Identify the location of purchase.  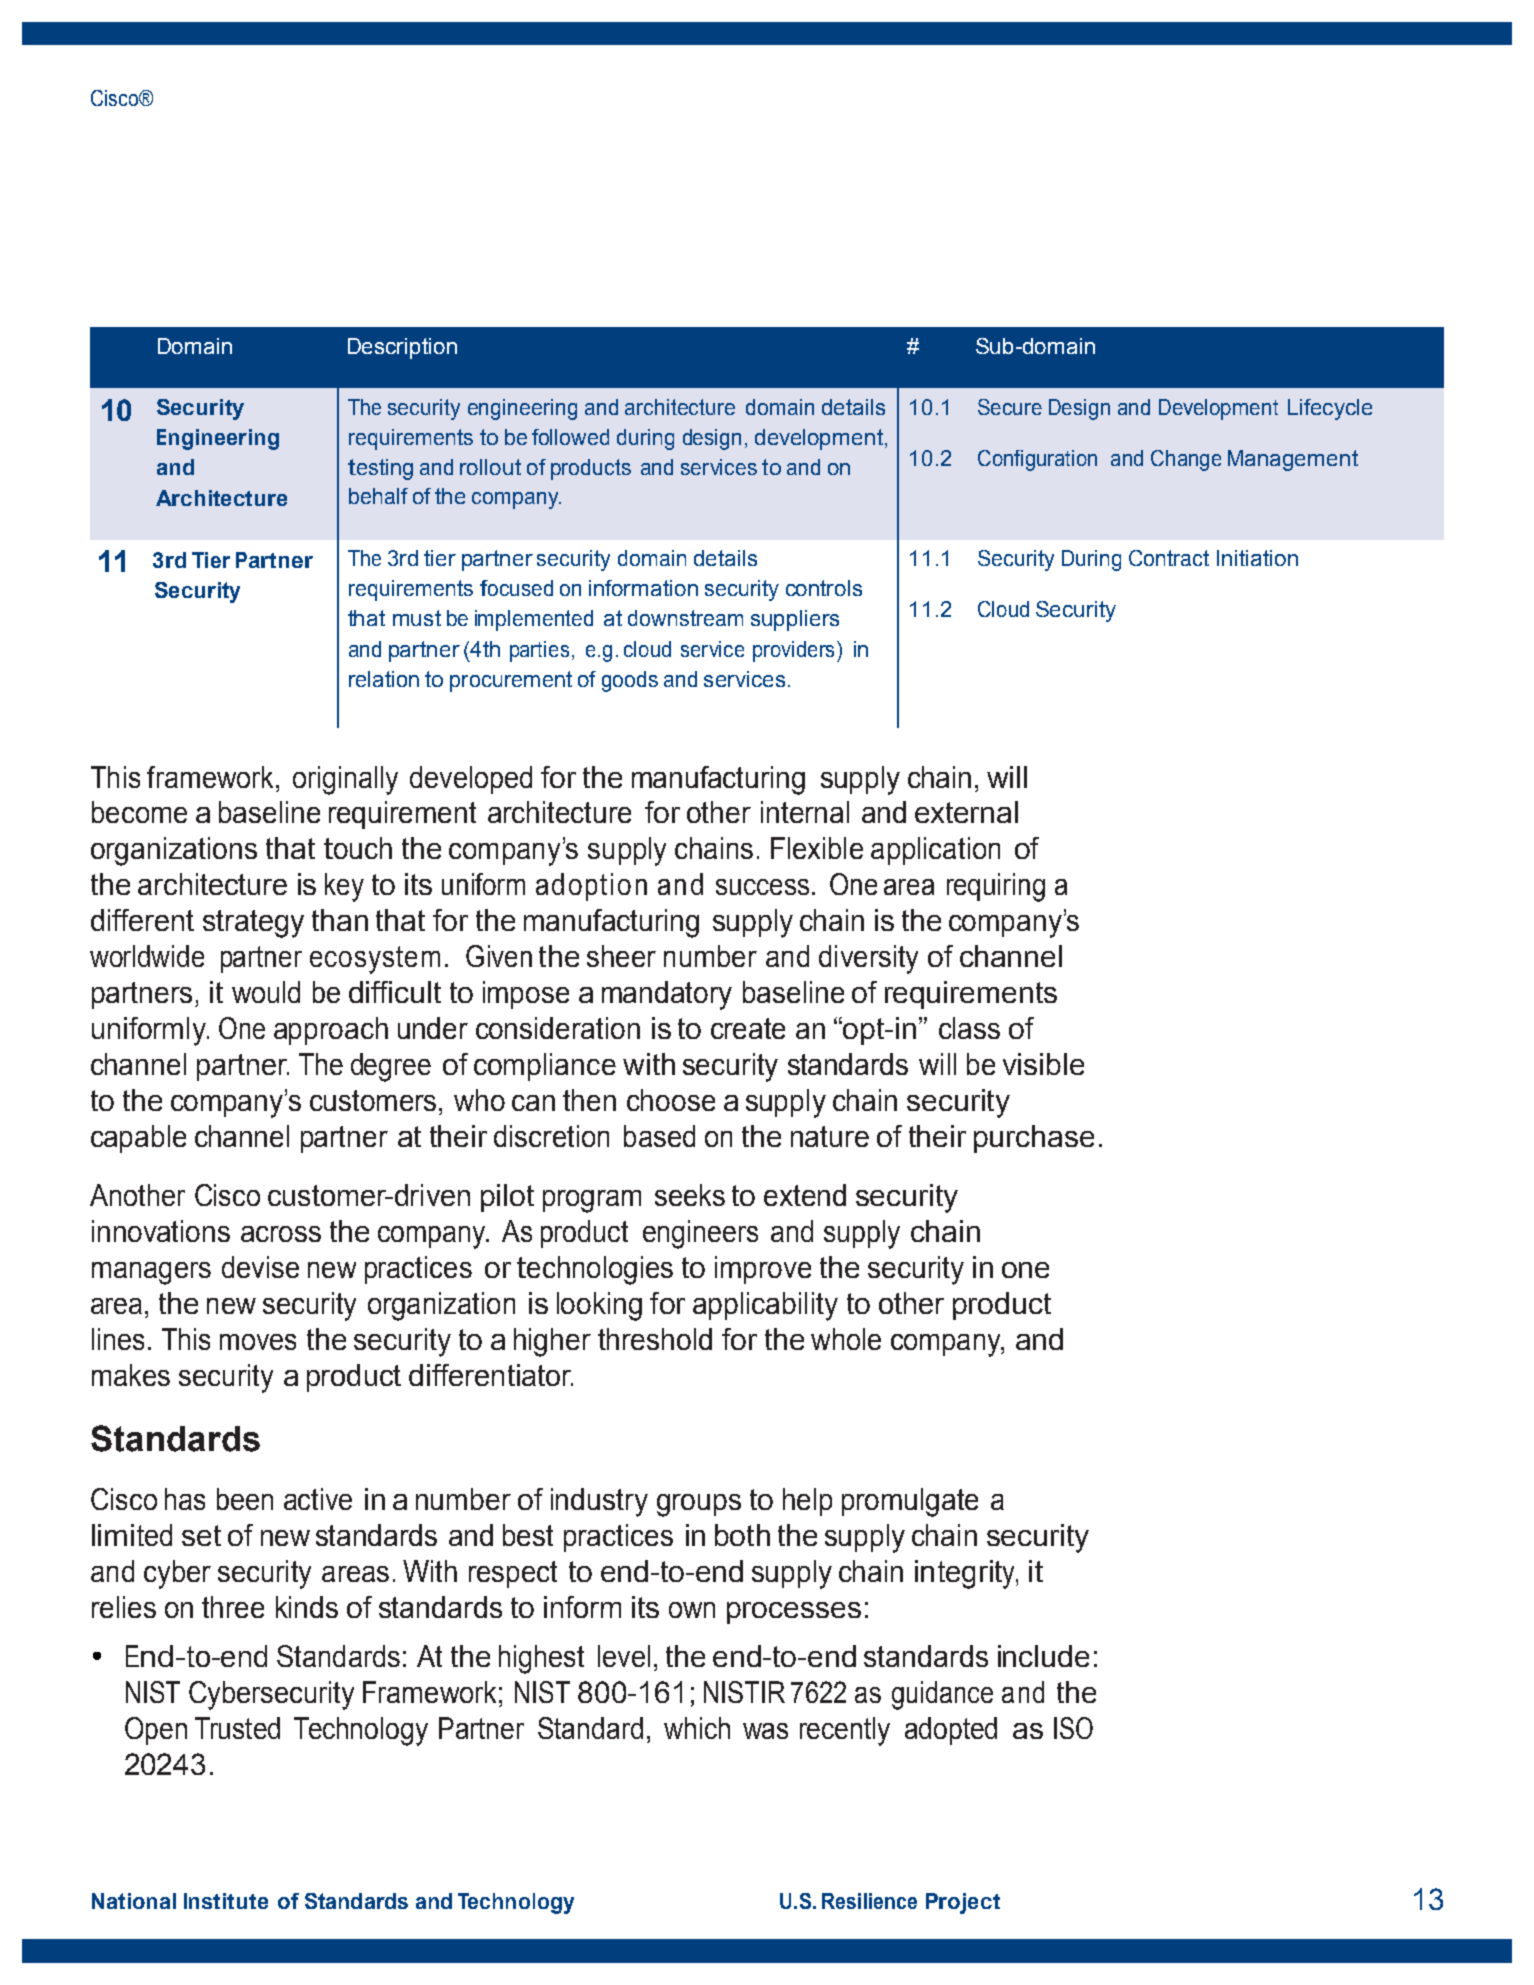
(1034, 1139).
